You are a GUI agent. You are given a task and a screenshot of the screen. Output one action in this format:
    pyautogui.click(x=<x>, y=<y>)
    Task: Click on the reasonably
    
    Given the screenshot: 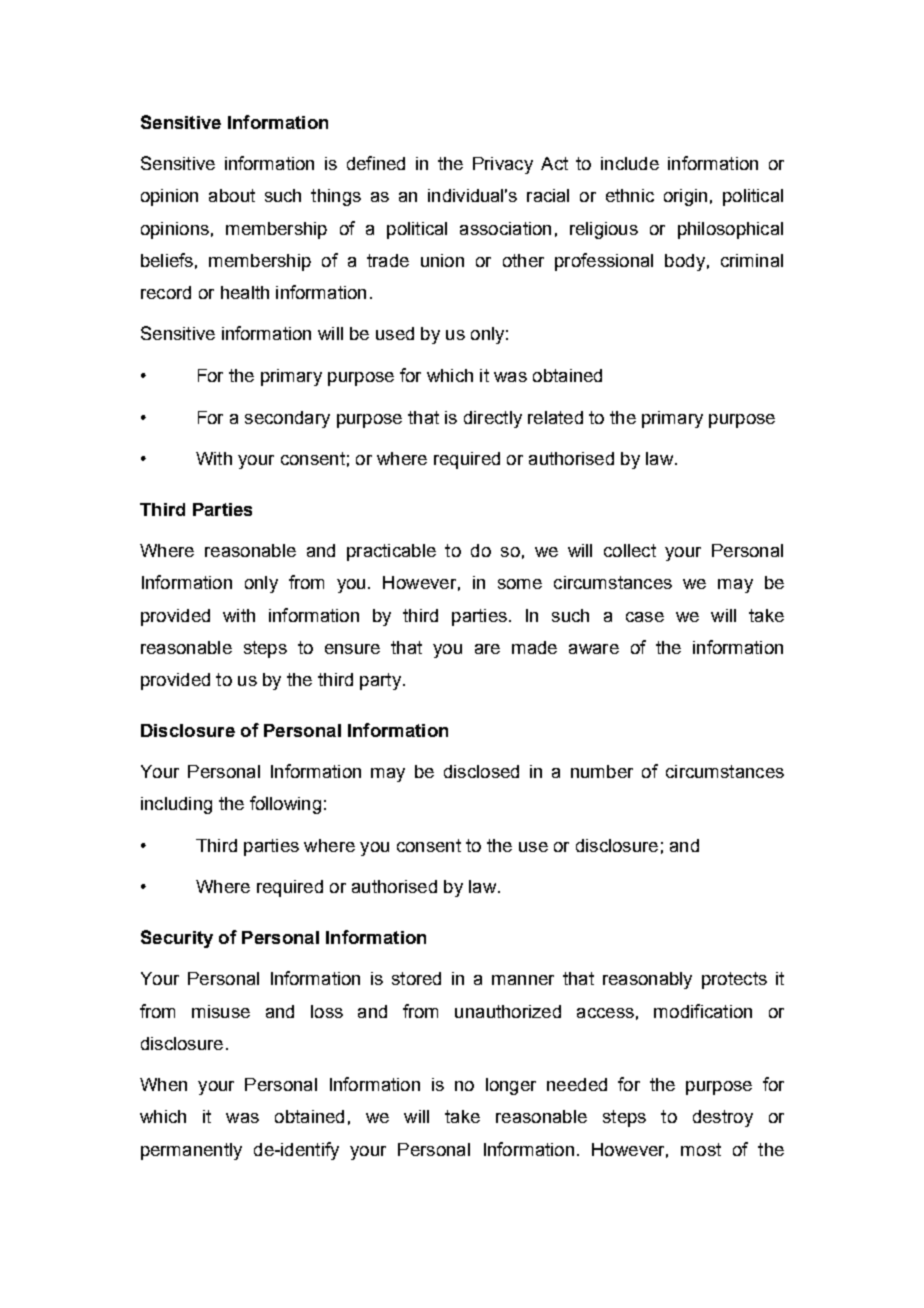 What is the action you would take?
    pyautogui.click(x=647, y=980)
